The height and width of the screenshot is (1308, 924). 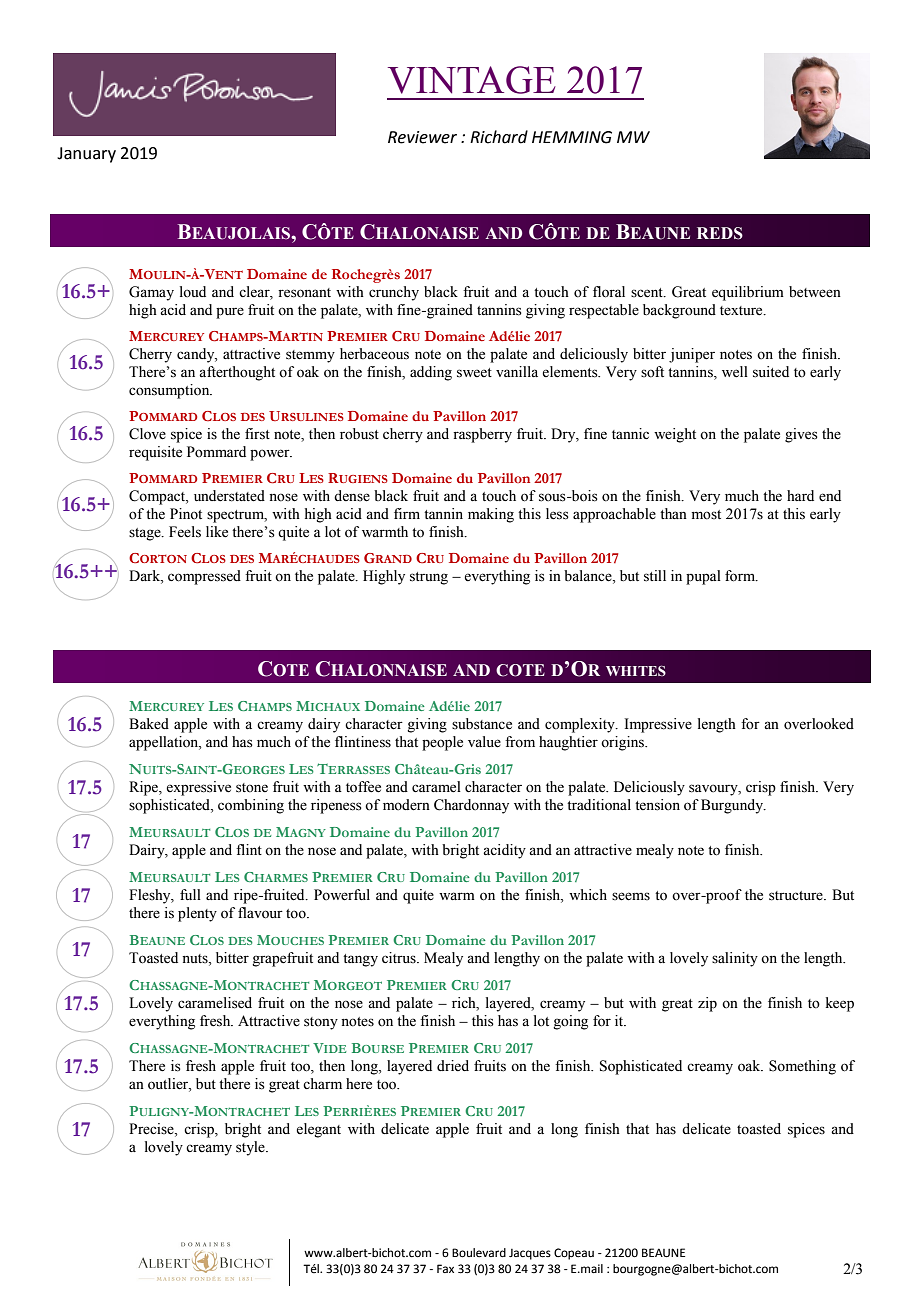 I want to click on Something, so click(x=802, y=1067).
